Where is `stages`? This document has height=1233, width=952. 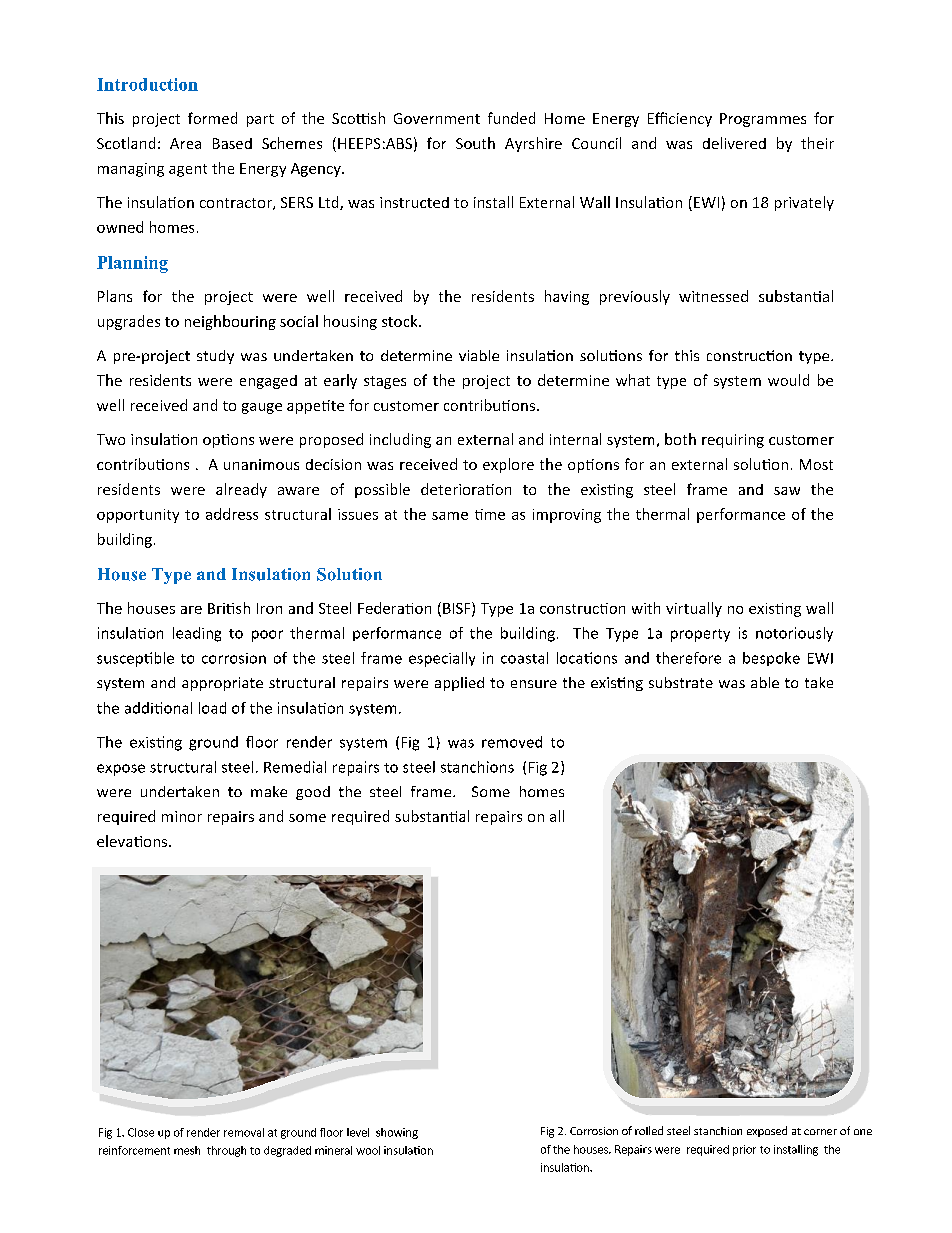 stages is located at coordinates (385, 382).
